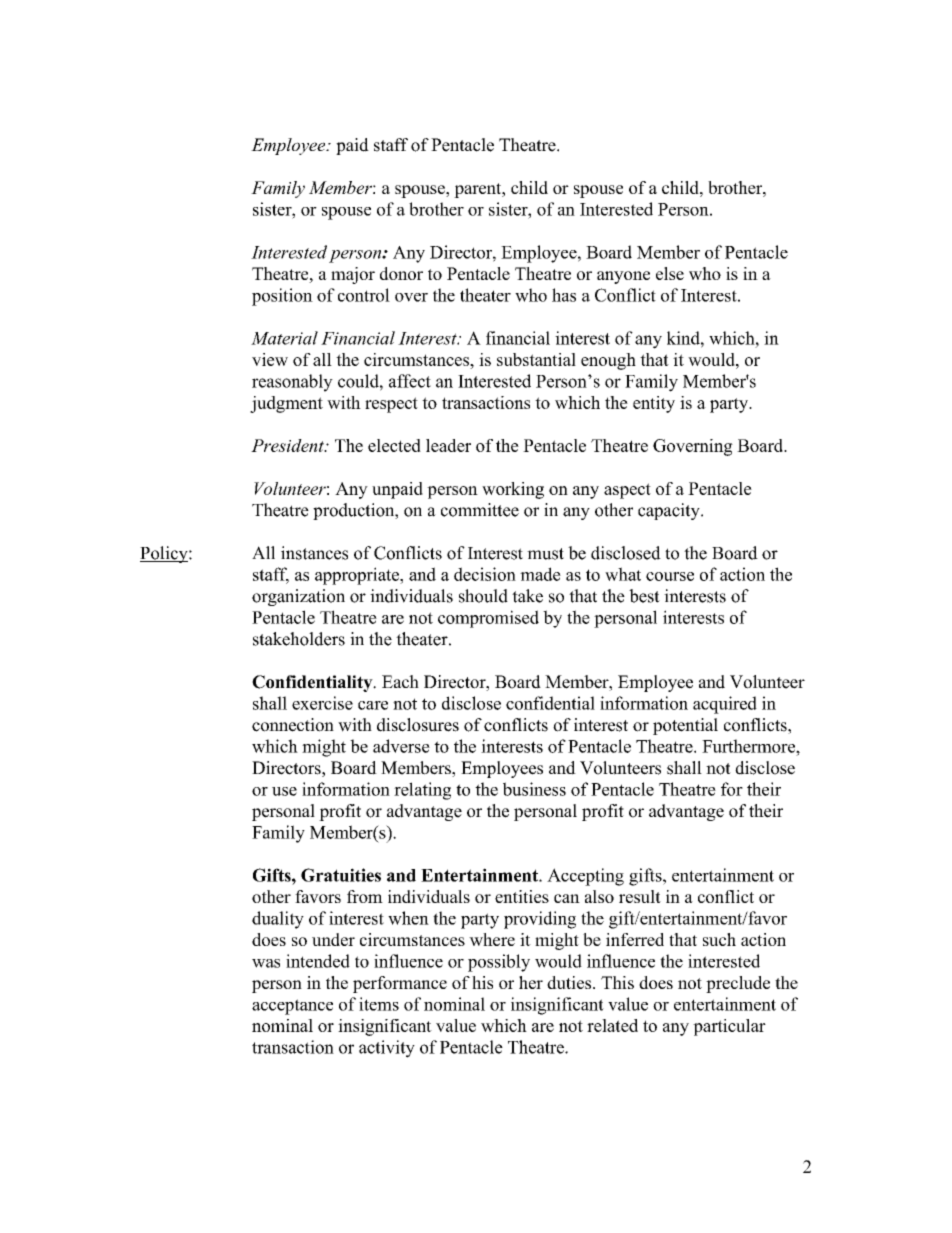 The image size is (952, 1233). I want to click on potential, so click(685, 726).
